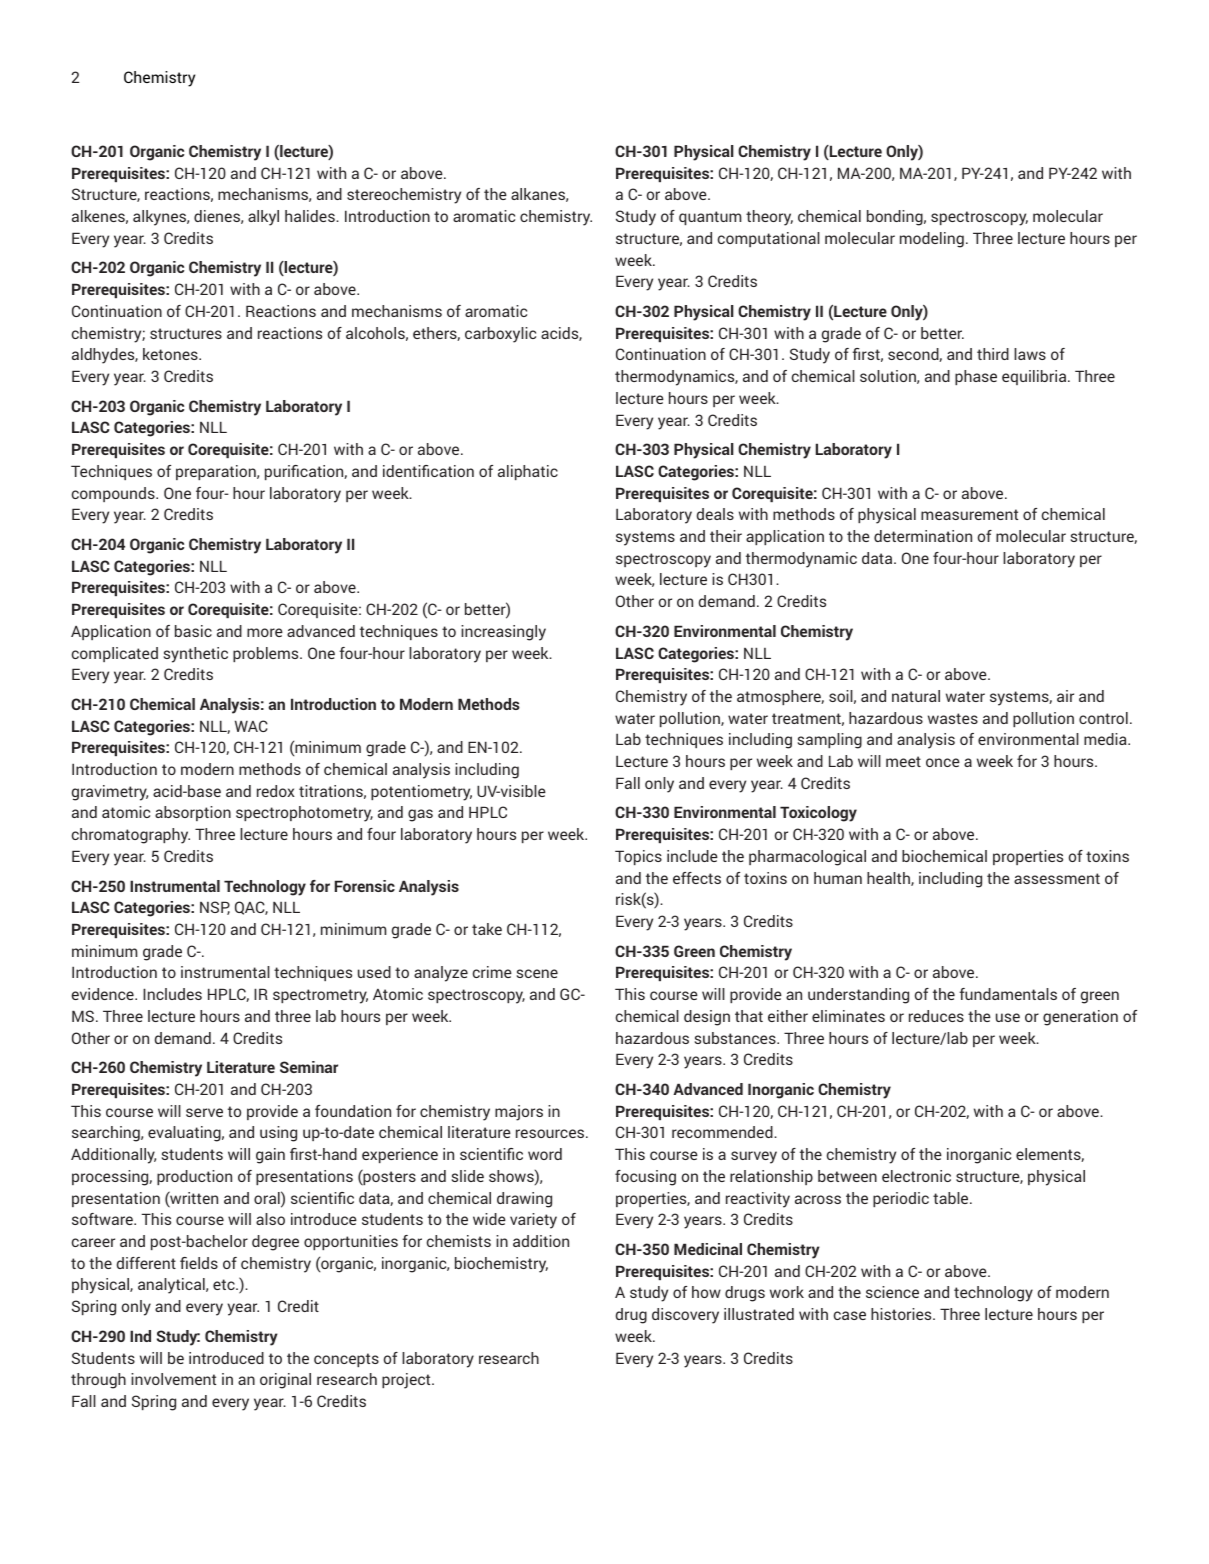  I want to click on quantum, so click(710, 218).
